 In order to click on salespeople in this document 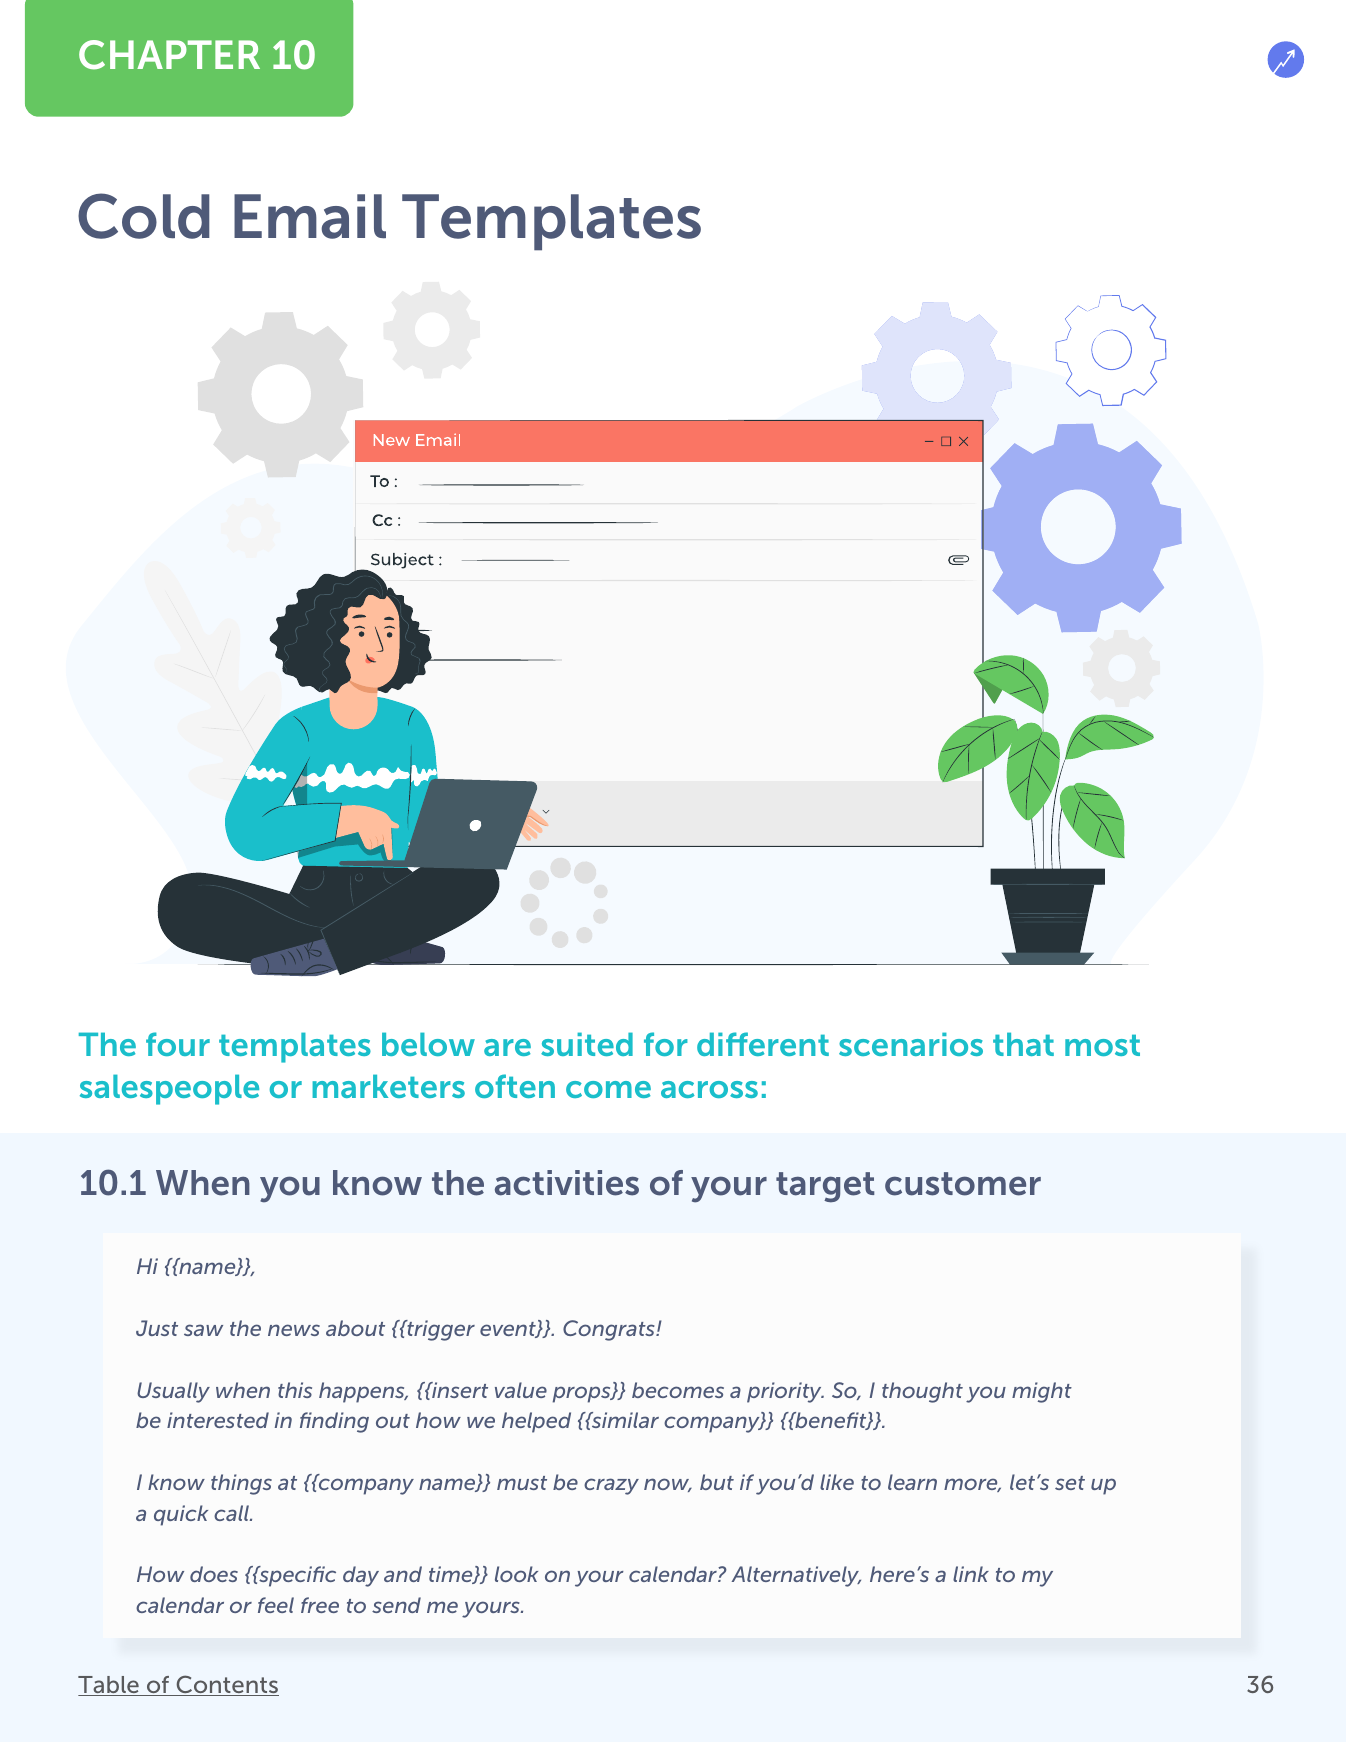, I will do `click(169, 1089)`.
